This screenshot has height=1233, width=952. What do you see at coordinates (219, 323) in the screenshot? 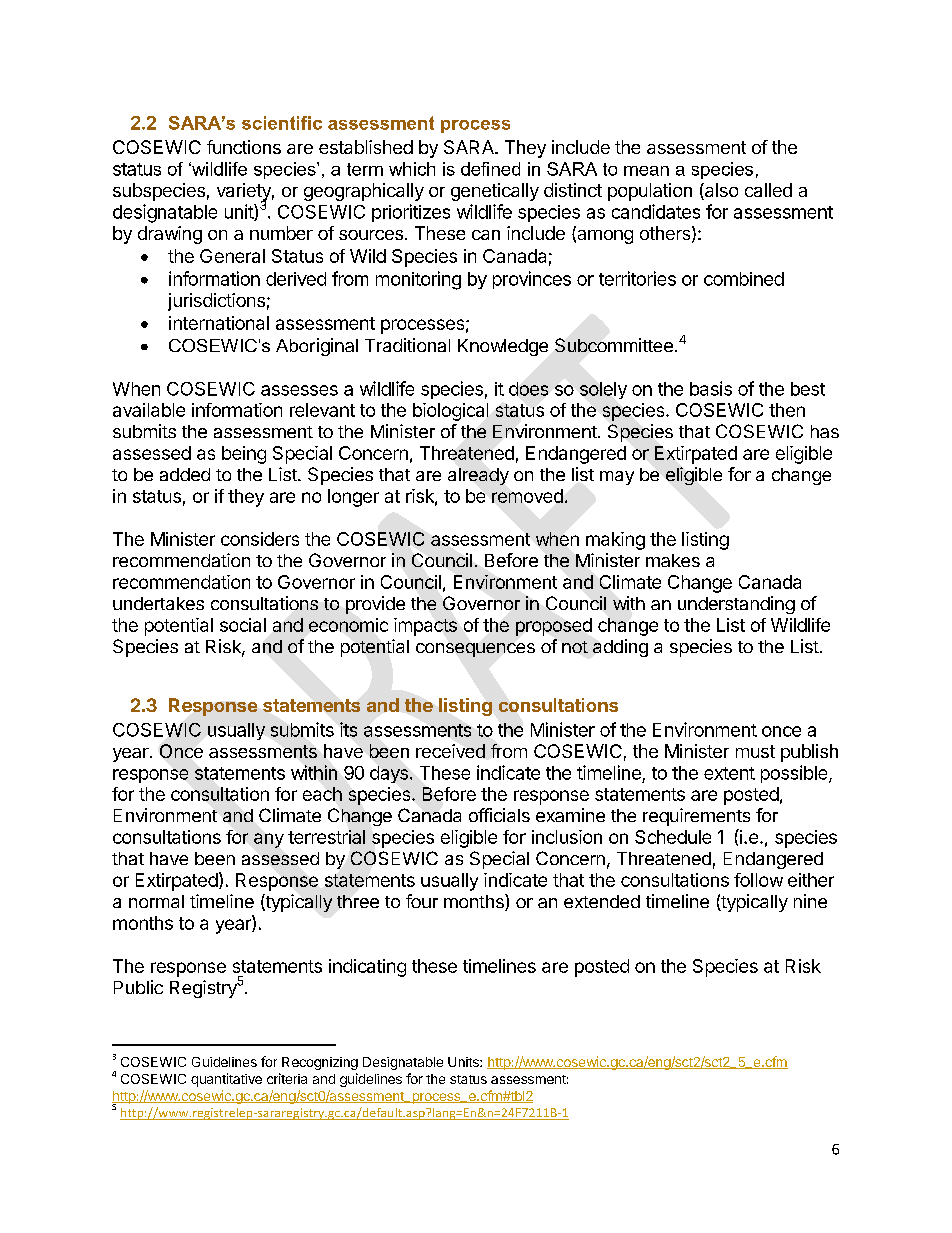
I see `international` at bounding box center [219, 323].
